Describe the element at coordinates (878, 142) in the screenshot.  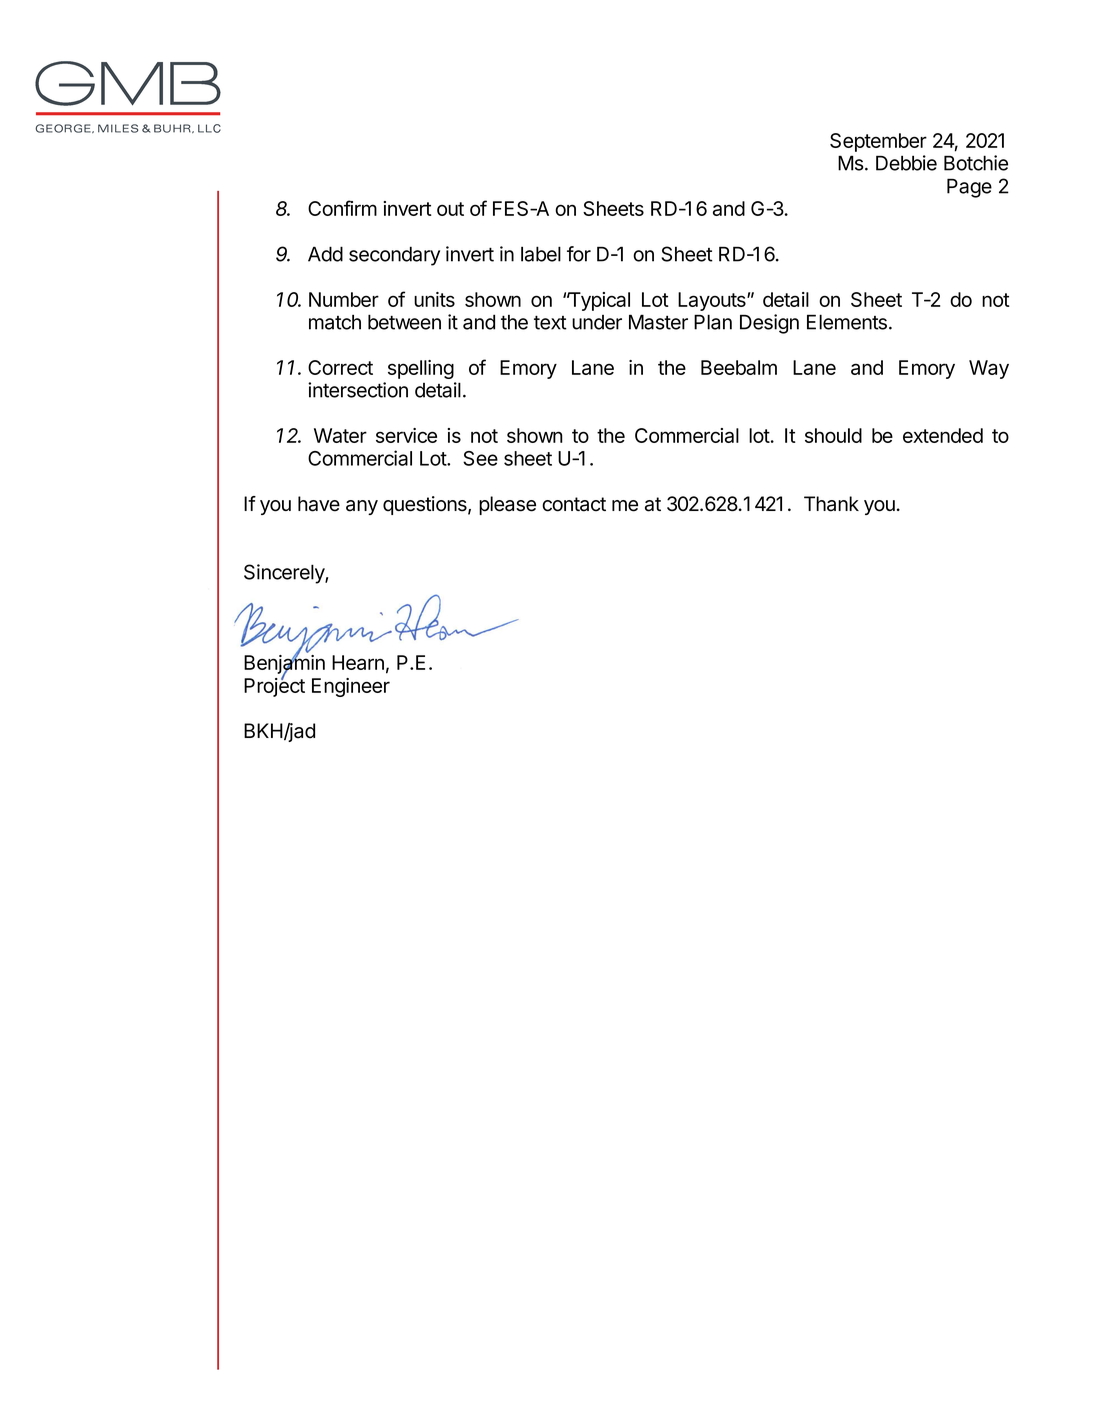
I see `September` at that location.
